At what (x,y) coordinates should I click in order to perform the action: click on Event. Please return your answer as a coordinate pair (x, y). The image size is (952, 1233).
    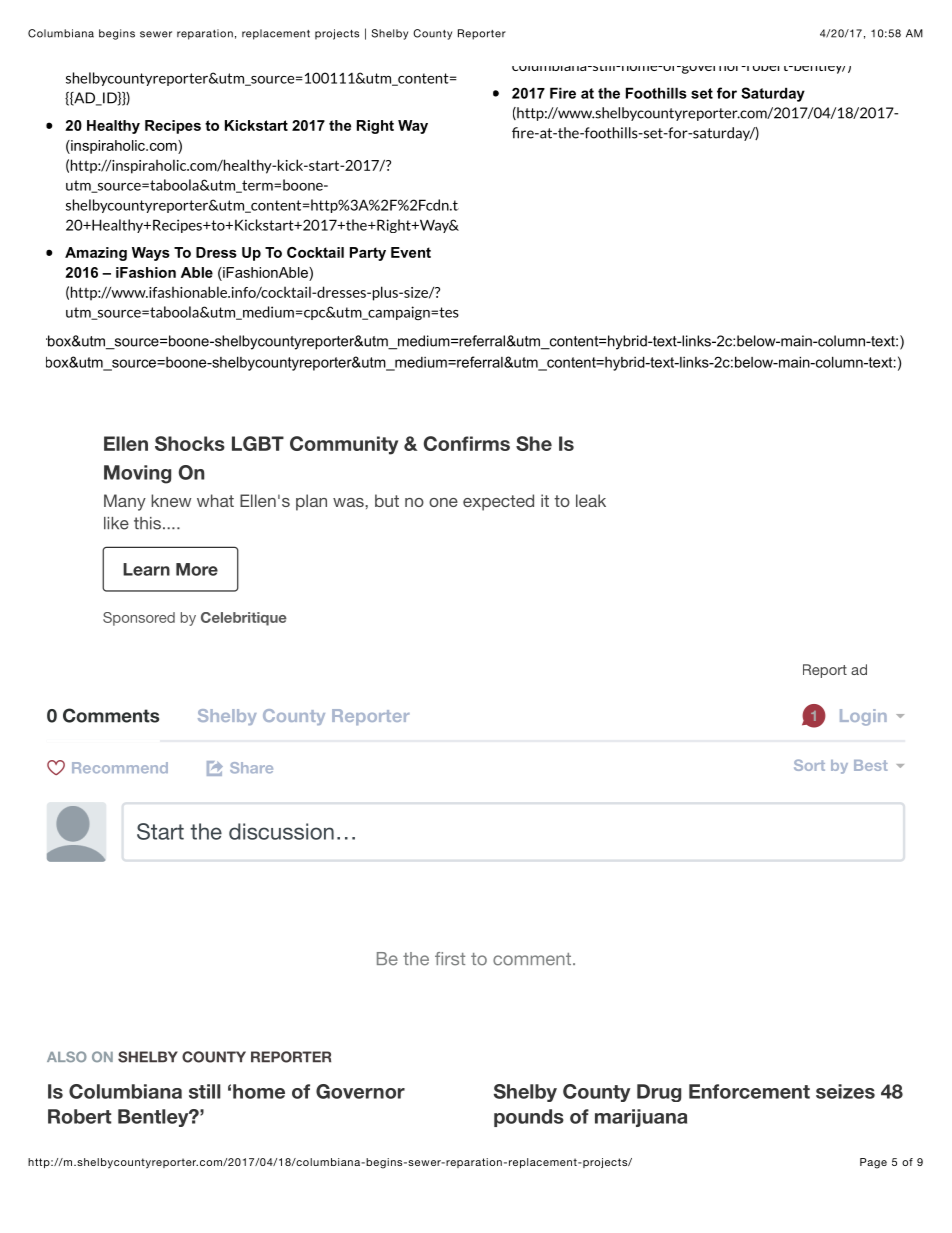
    Looking at the image, I should click on (411, 252).
